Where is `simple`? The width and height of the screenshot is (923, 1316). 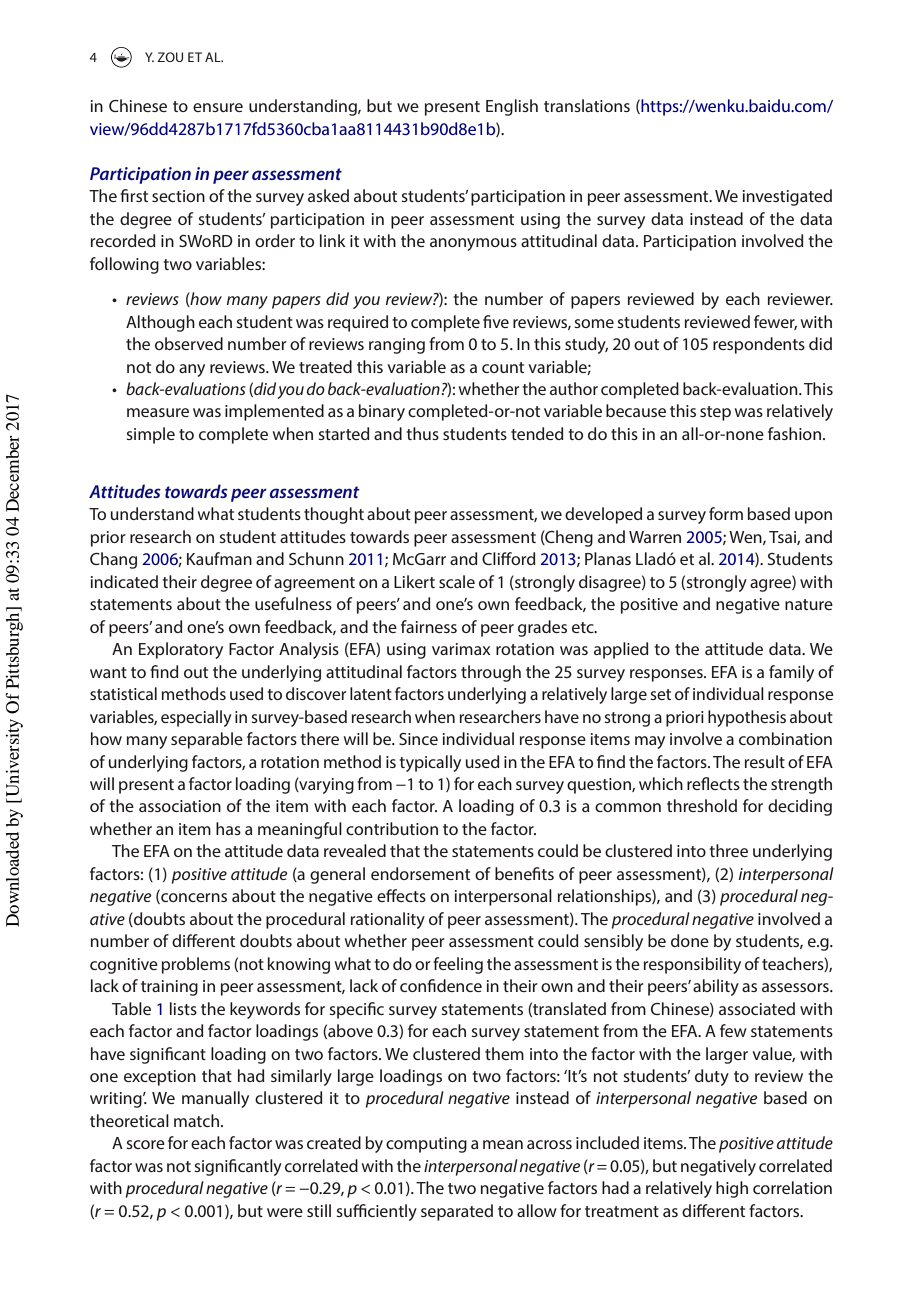
simple is located at coordinates (150, 435).
